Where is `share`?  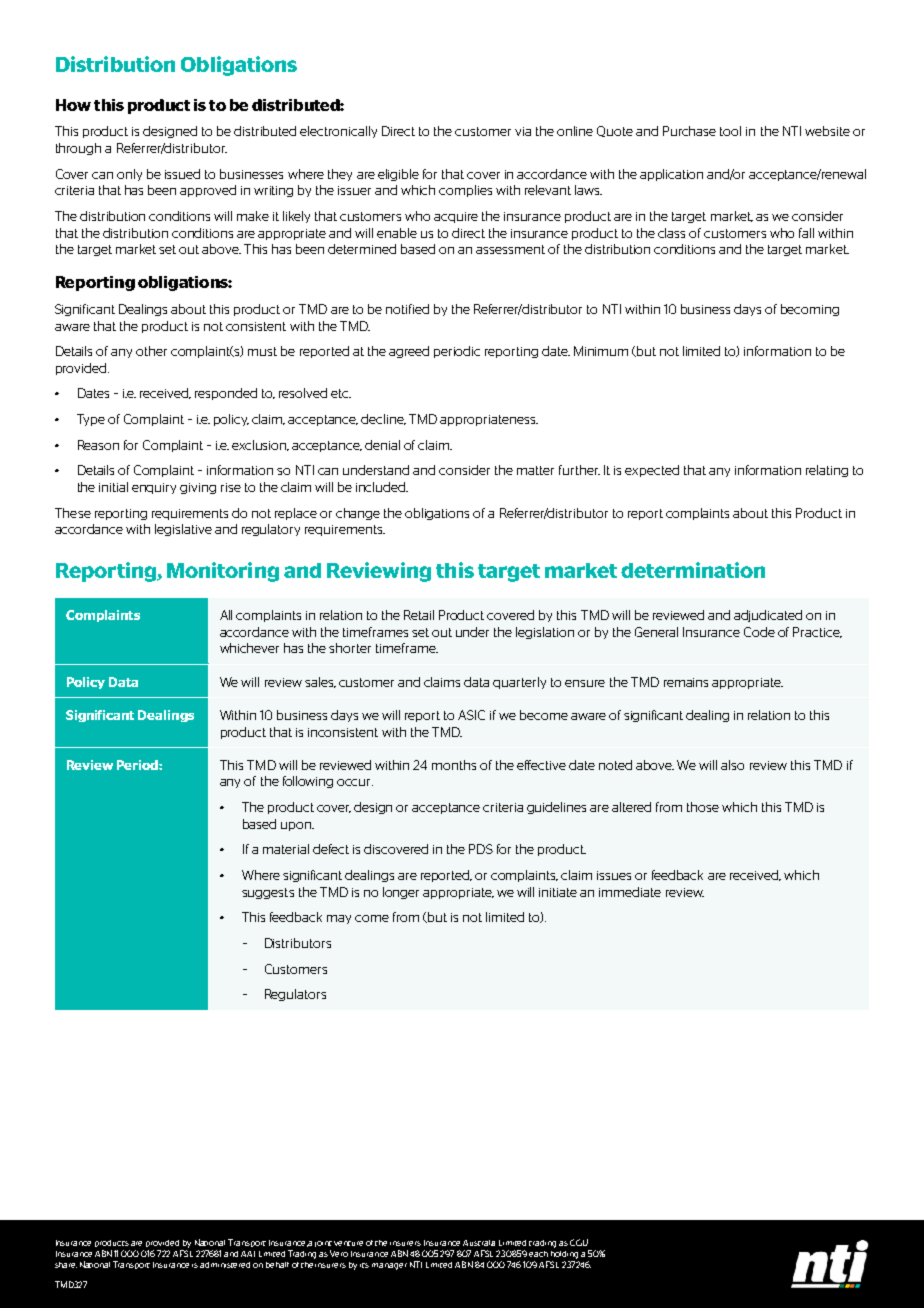 share is located at coordinates (66, 1265).
